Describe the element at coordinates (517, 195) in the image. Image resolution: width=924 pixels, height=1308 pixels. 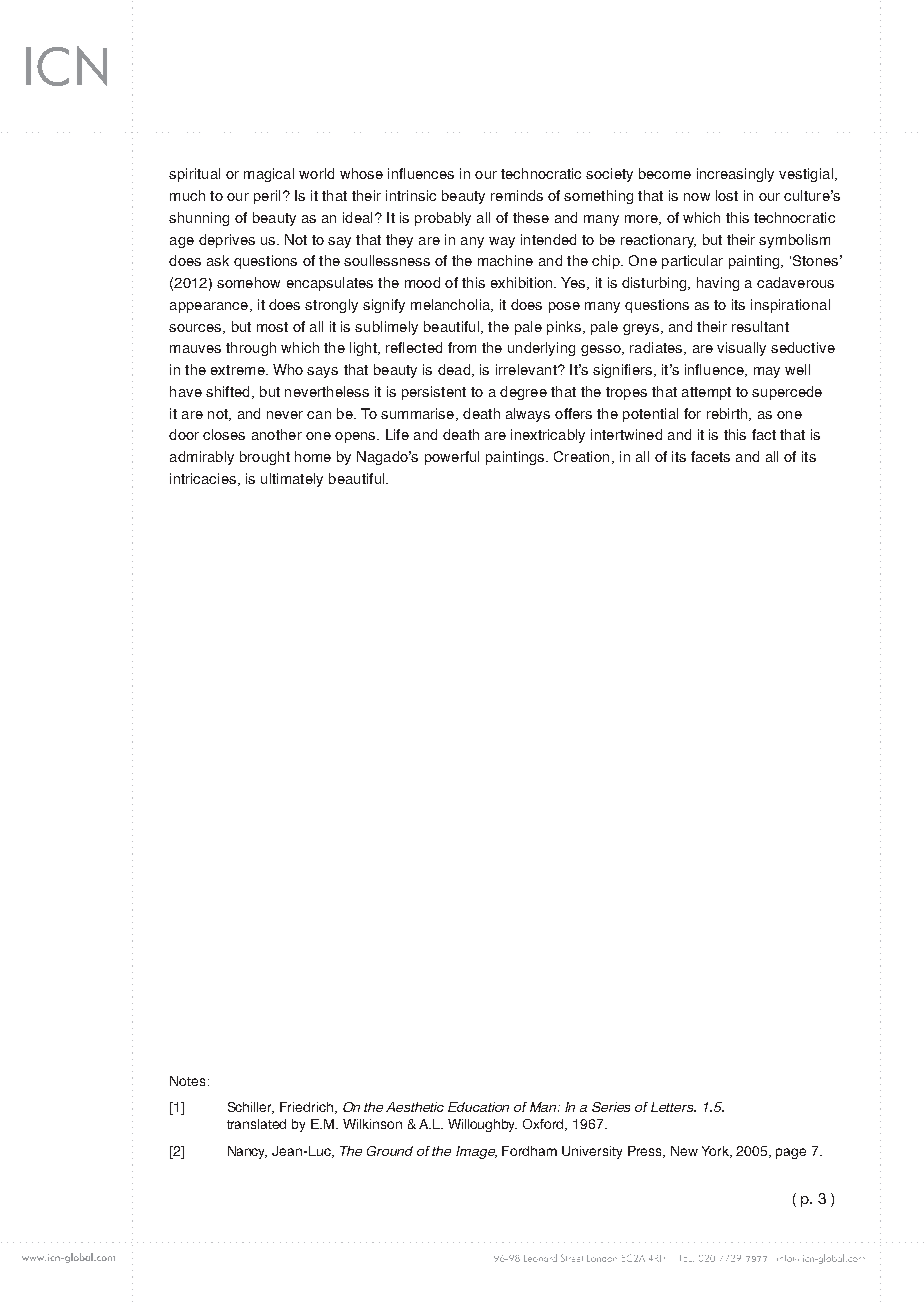
I see `reminds` at that location.
